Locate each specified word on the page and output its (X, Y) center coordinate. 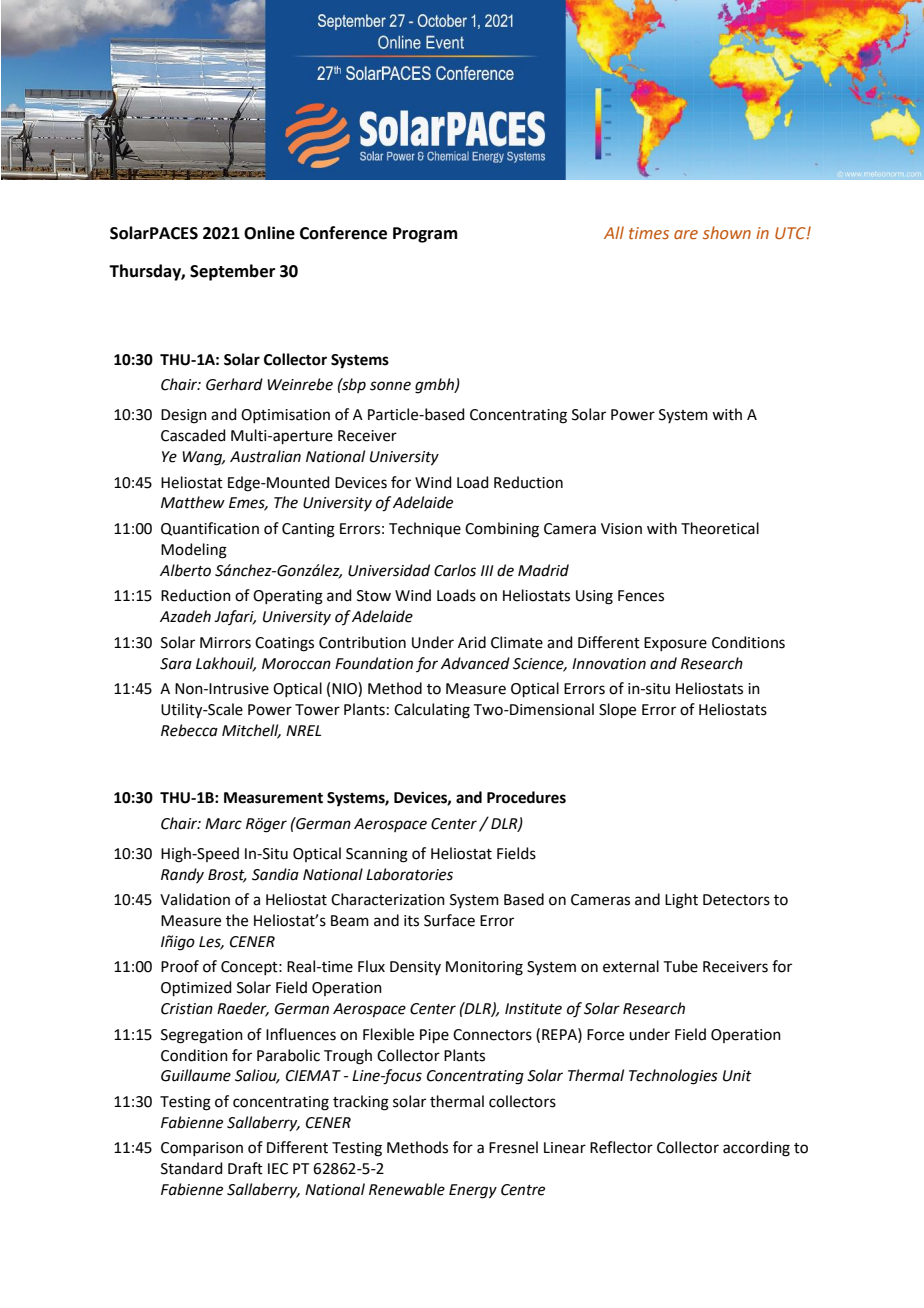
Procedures (526, 797)
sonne (390, 386)
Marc (223, 824)
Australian (265, 456)
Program (425, 235)
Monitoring (484, 968)
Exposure (675, 644)
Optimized (196, 988)
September (232, 272)
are (686, 234)
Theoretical (720, 528)
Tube (681, 966)
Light (681, 901)
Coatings (284, 644)
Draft (245, 1168)
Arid (472, 642)
